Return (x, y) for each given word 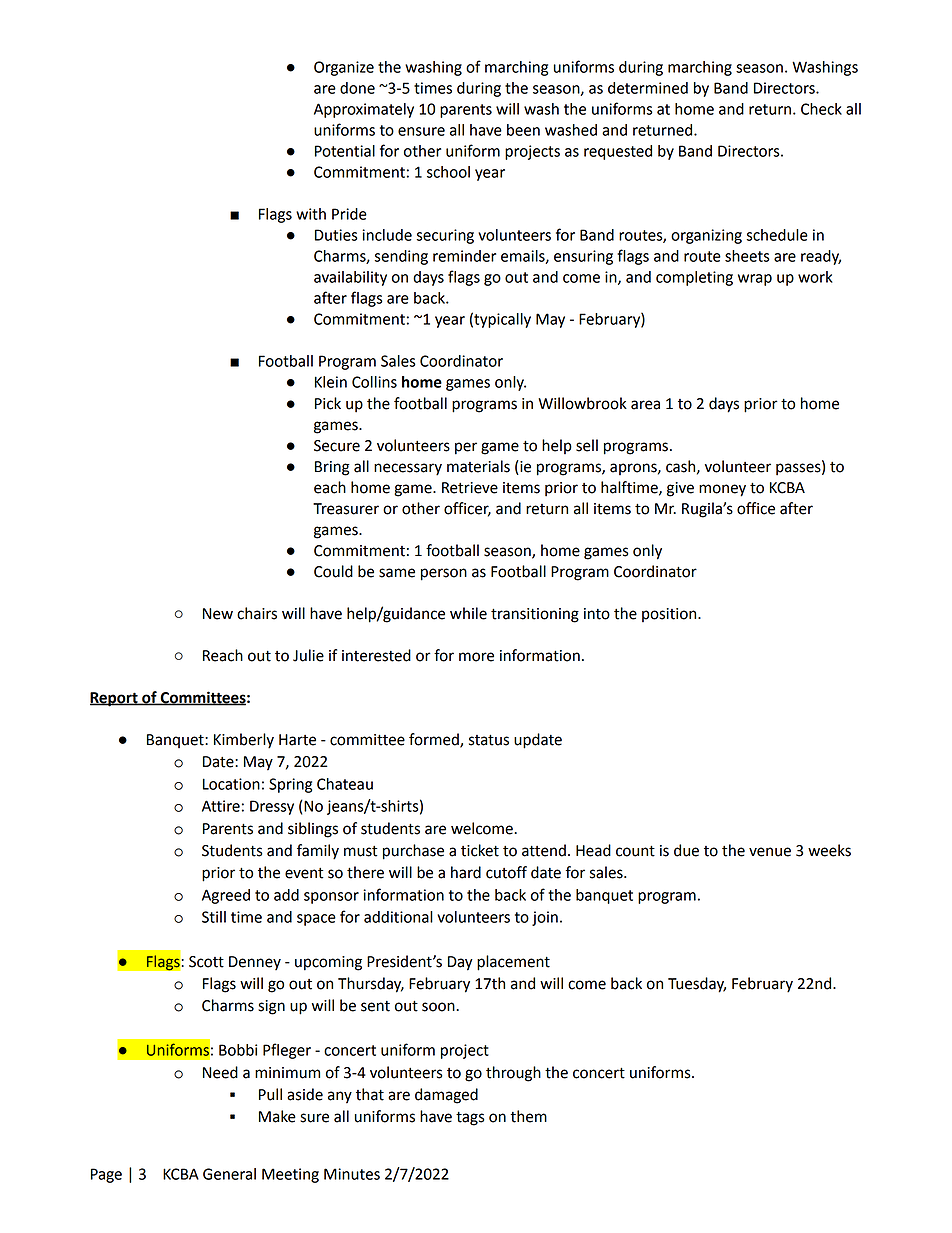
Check (821, 109)
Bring (332, 468)
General (229, 1174)
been (523, 130)
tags (470, 1119)
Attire (221, 806)
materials (478, 466)
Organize (344, 68)
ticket (480, 850)
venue (770, 852)
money (722, 490)
